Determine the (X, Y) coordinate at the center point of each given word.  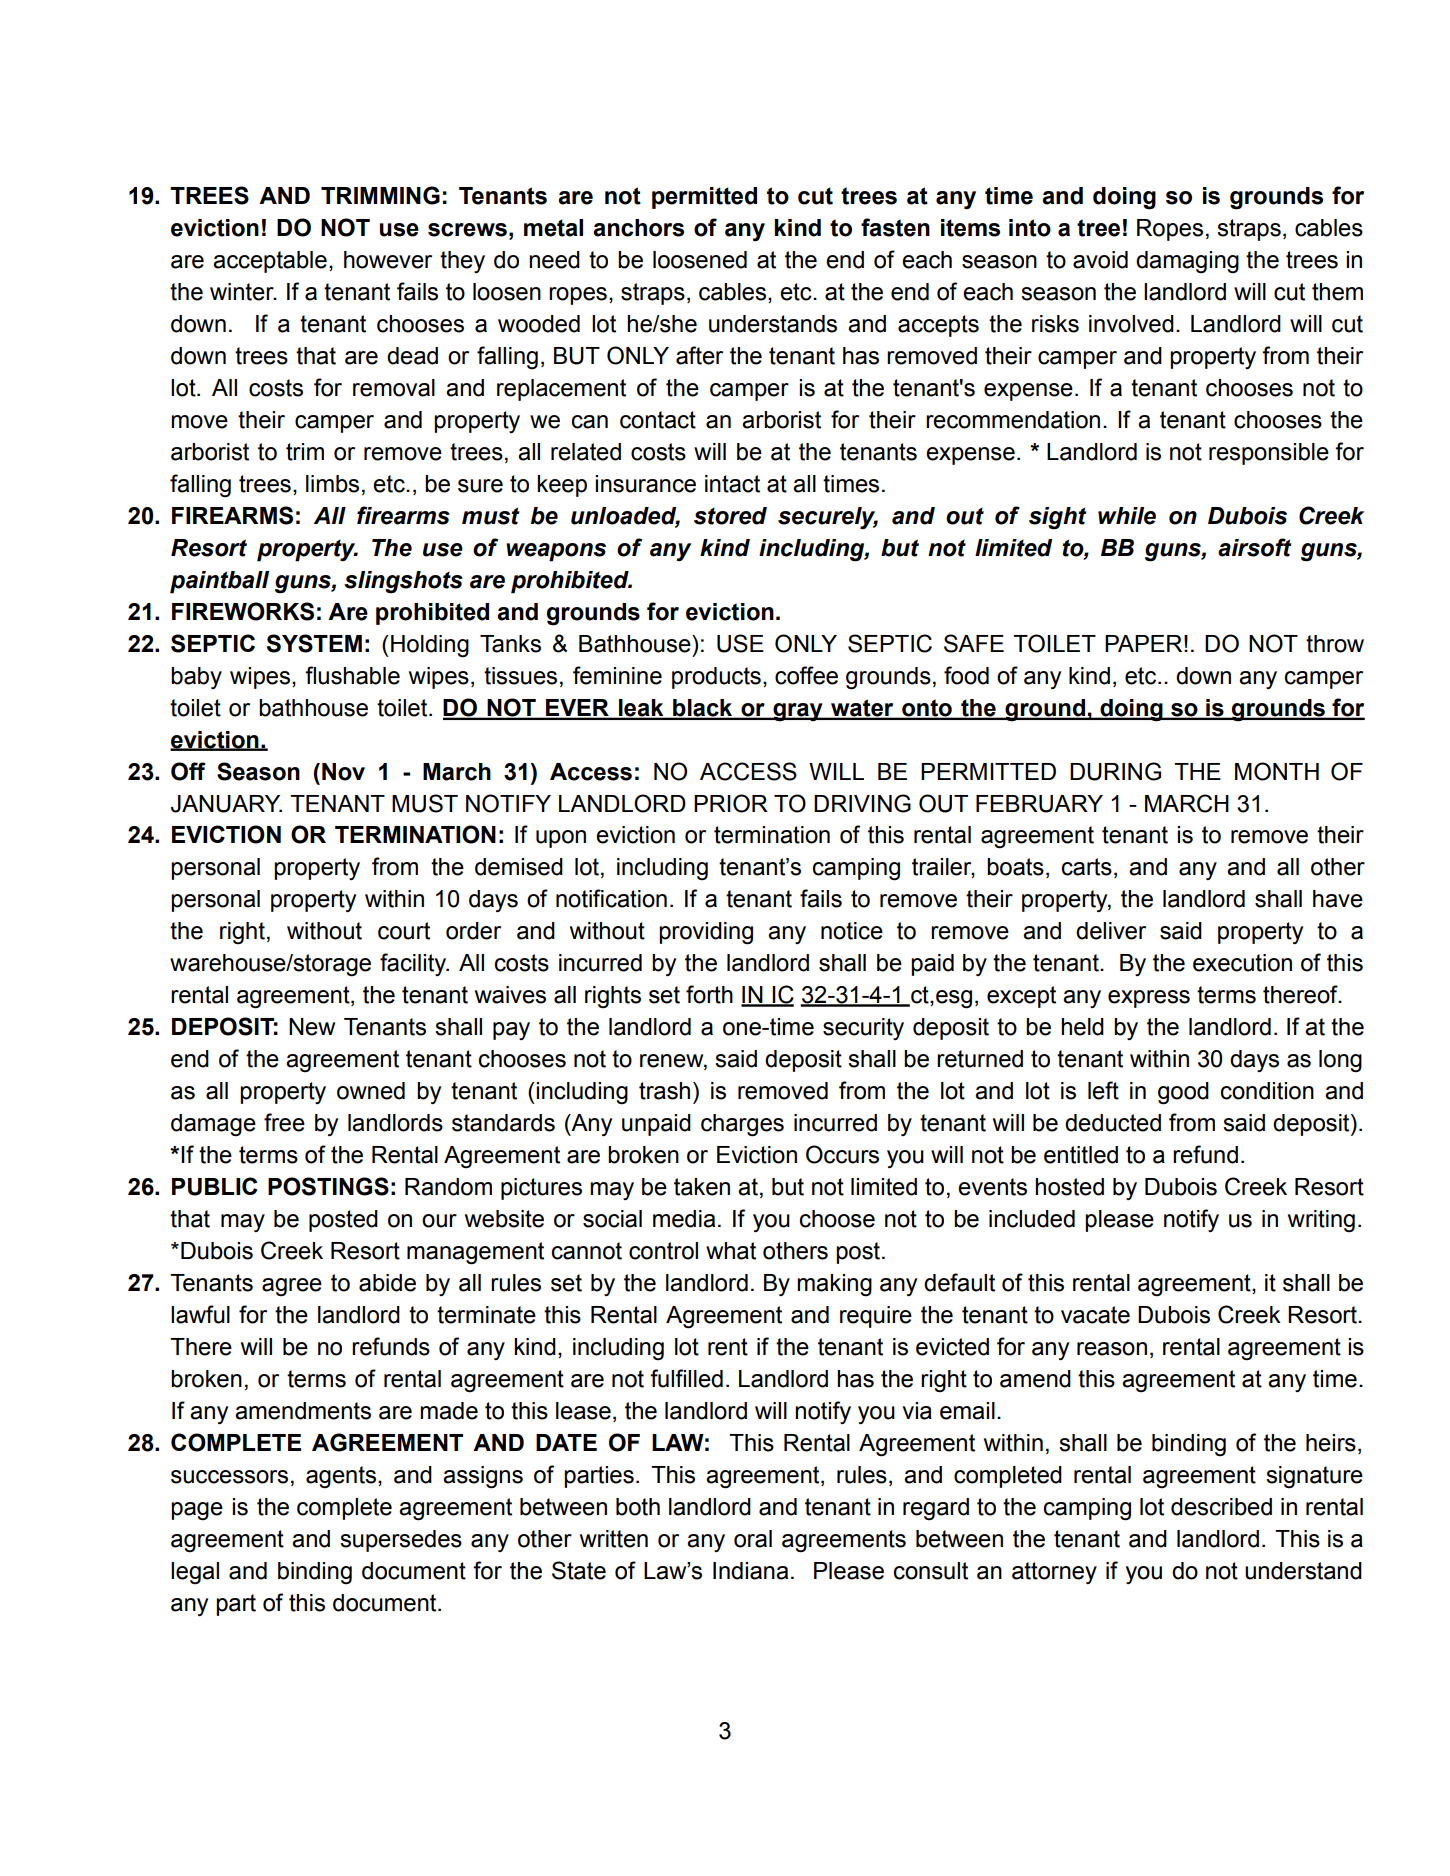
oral (753, 1539)
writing (1321, 1221)
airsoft (1254, 547)
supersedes (401, 1541)
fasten (895, 227)
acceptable (270, 262)
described (1221, 1507)
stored (730, 516)
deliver (1111, 931)
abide (387, 1283)
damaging (1187, 262)
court (404, 931)
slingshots (403, 582)
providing (706, 933)
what (731, 1251)
